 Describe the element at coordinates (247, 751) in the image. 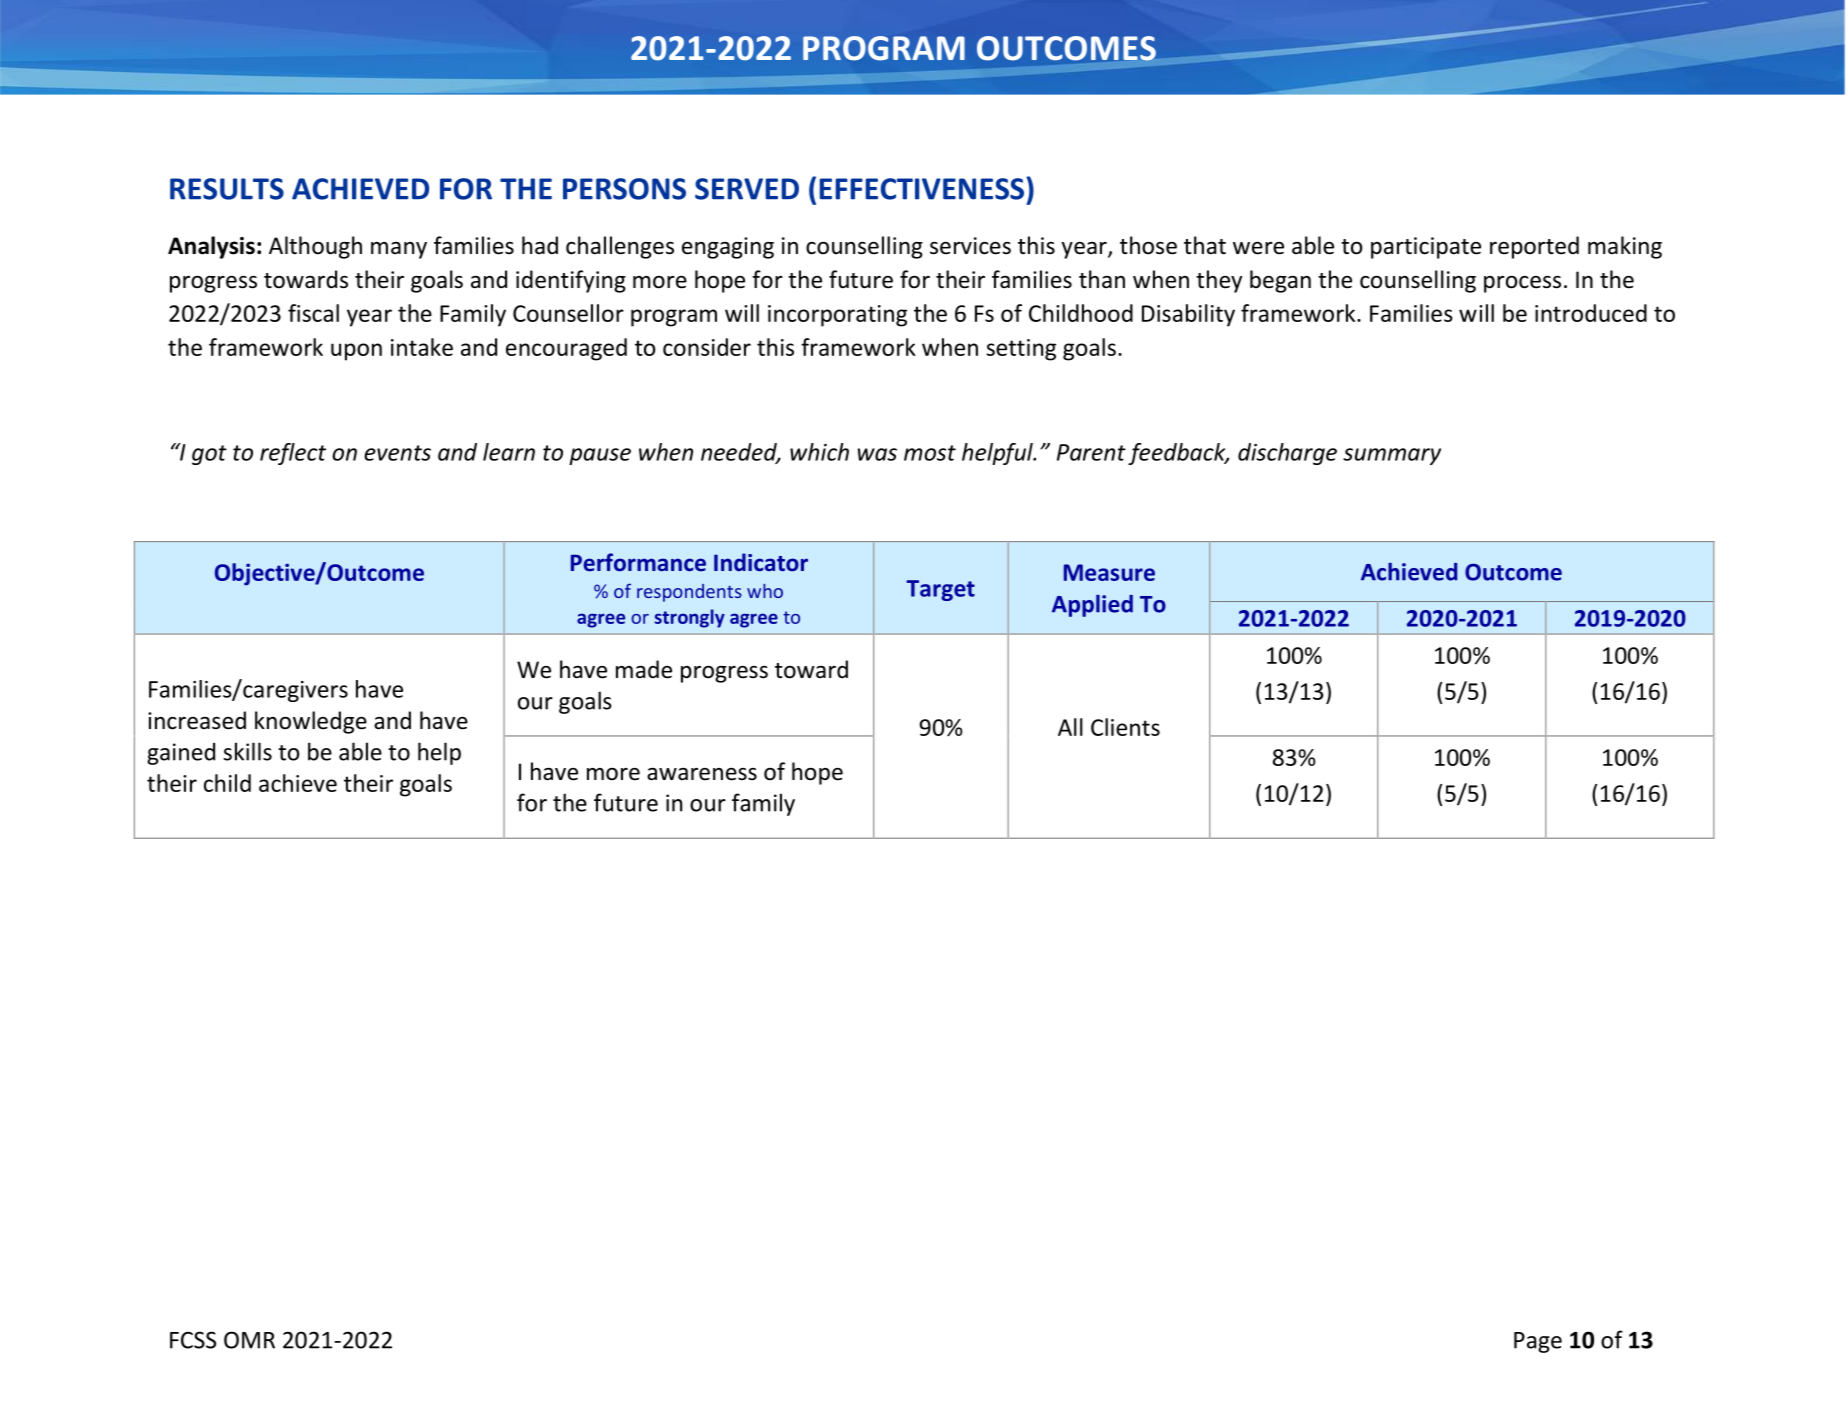

I see `skills` at that location.
